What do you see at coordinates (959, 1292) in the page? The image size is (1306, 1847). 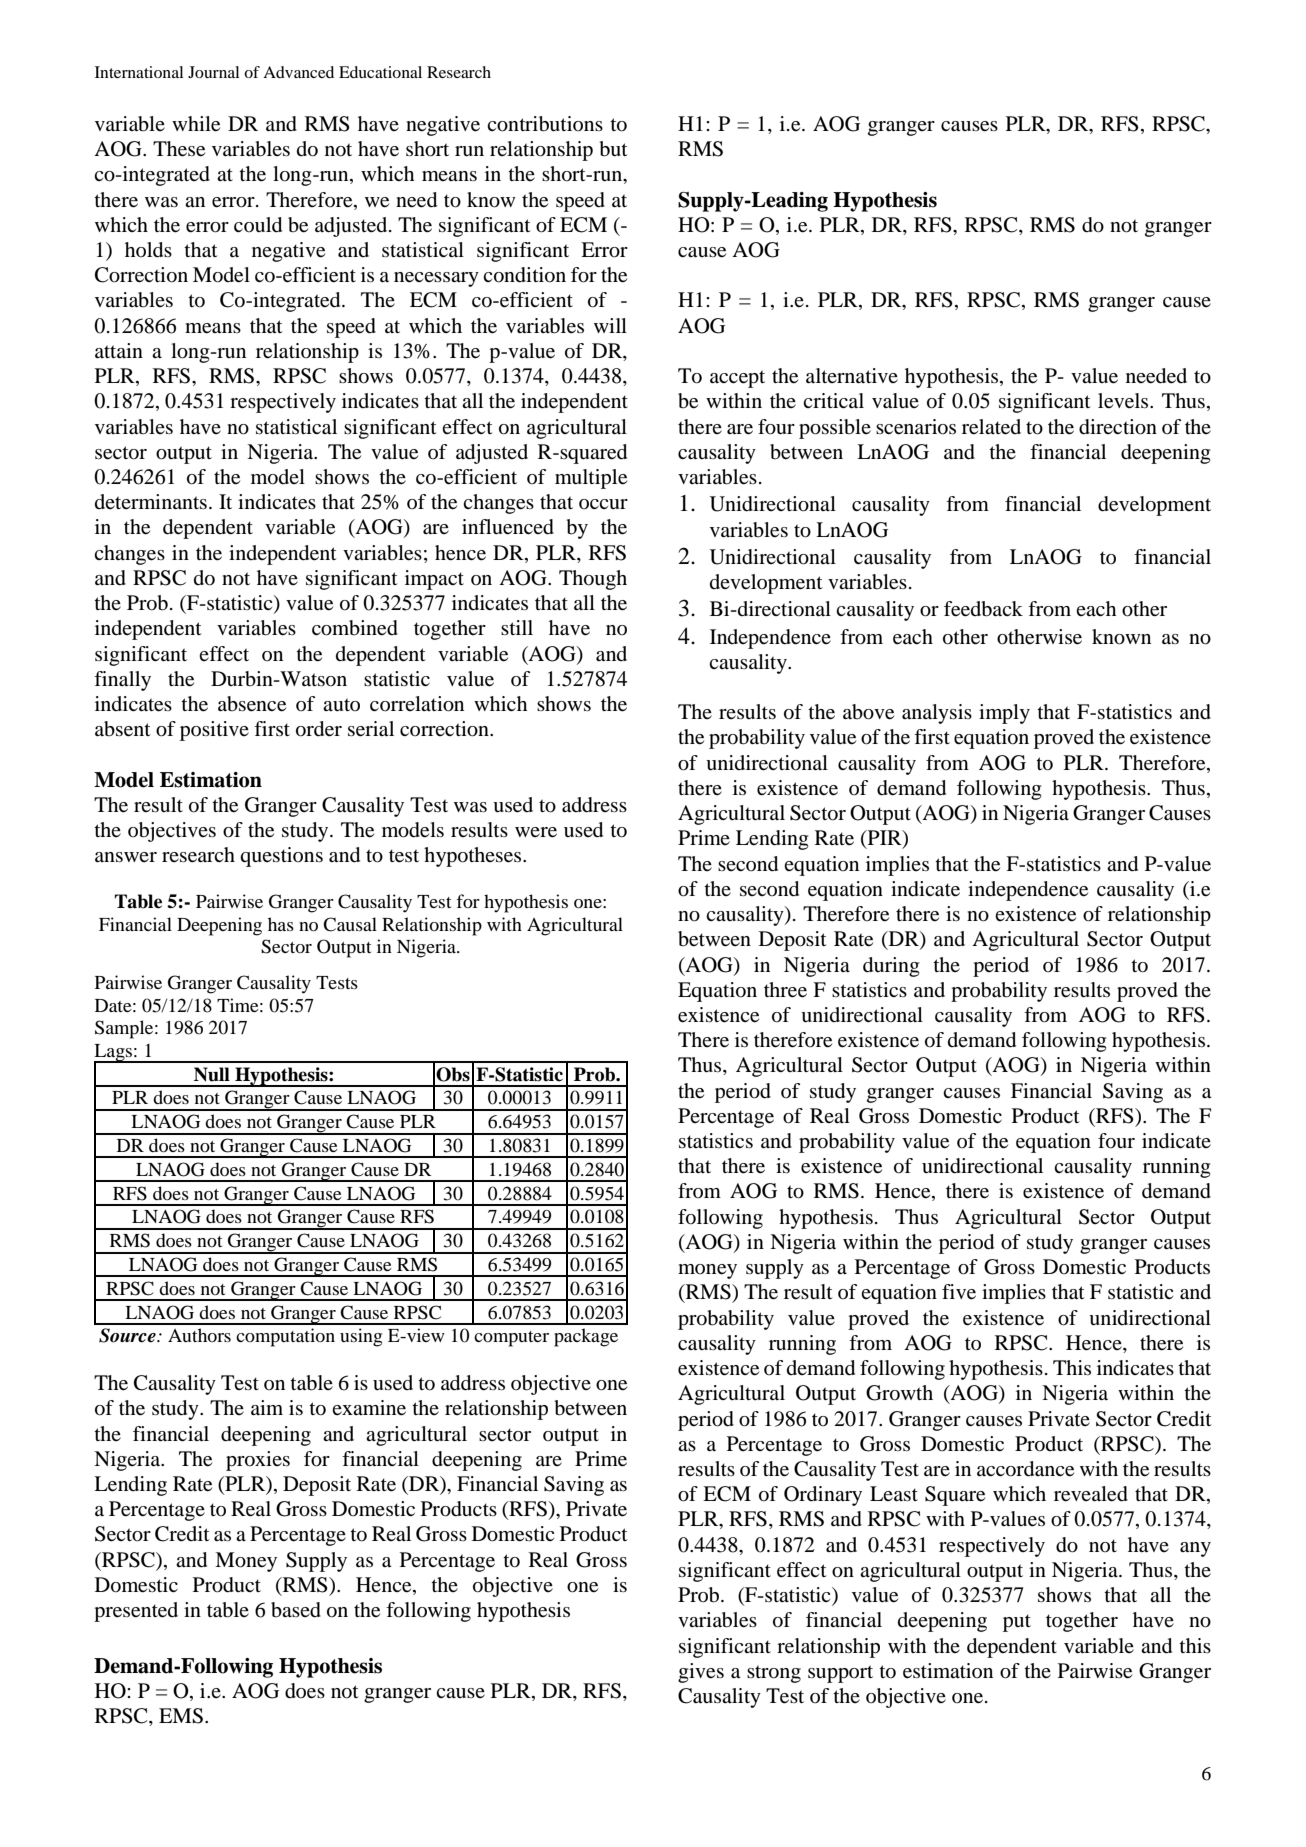 I see `five` at bounding box center [959, 1292].
